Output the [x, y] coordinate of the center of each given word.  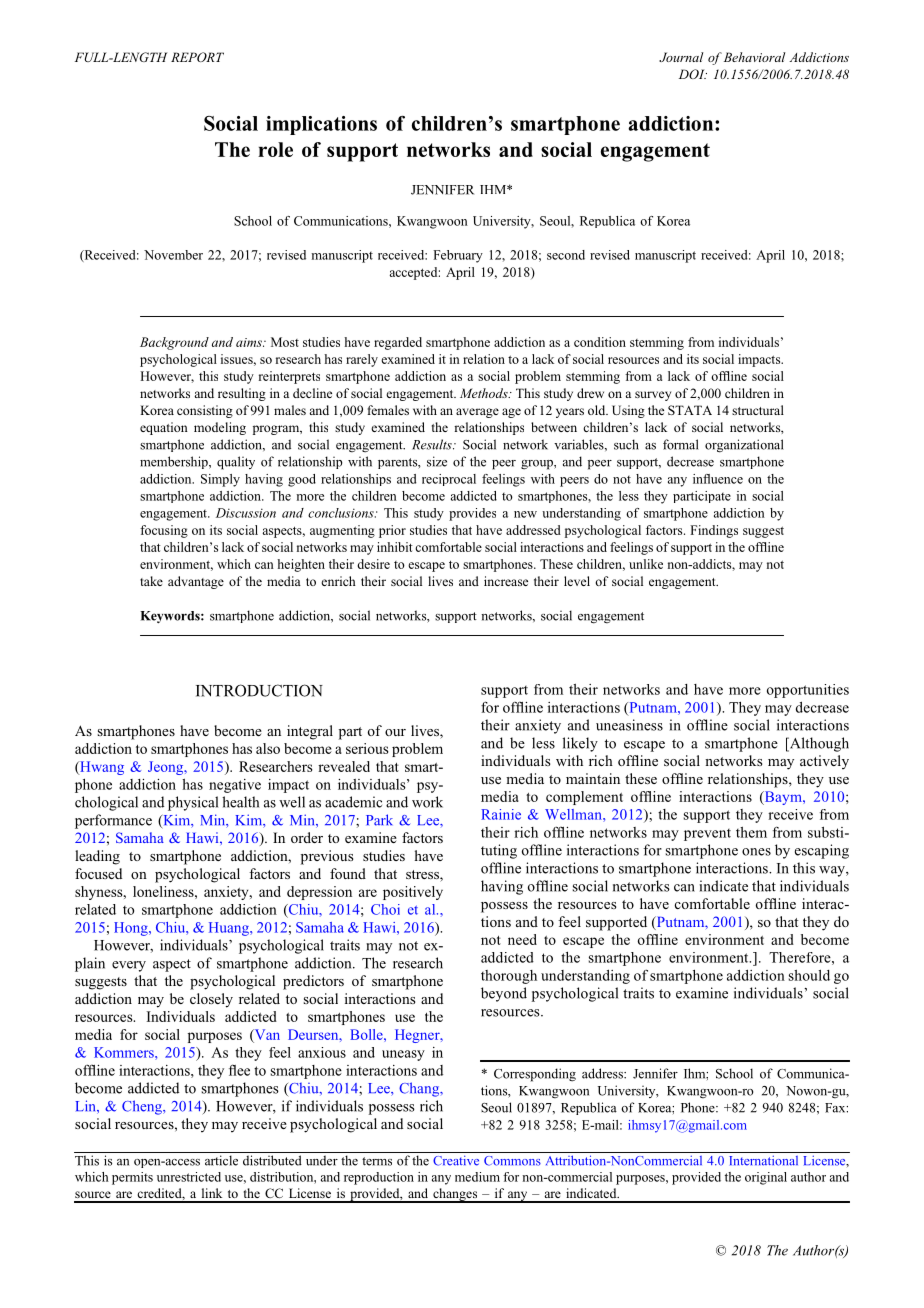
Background [174, 343]
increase [506, 581]
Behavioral [753, 57]
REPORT [197, 57]
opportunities [808, 691]
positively [413, 893]
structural [758, 410]
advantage [196, 582]
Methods [485, 393]
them [751, 832]
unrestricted [189, 1177]
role [275, 149]
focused [98, 873]
